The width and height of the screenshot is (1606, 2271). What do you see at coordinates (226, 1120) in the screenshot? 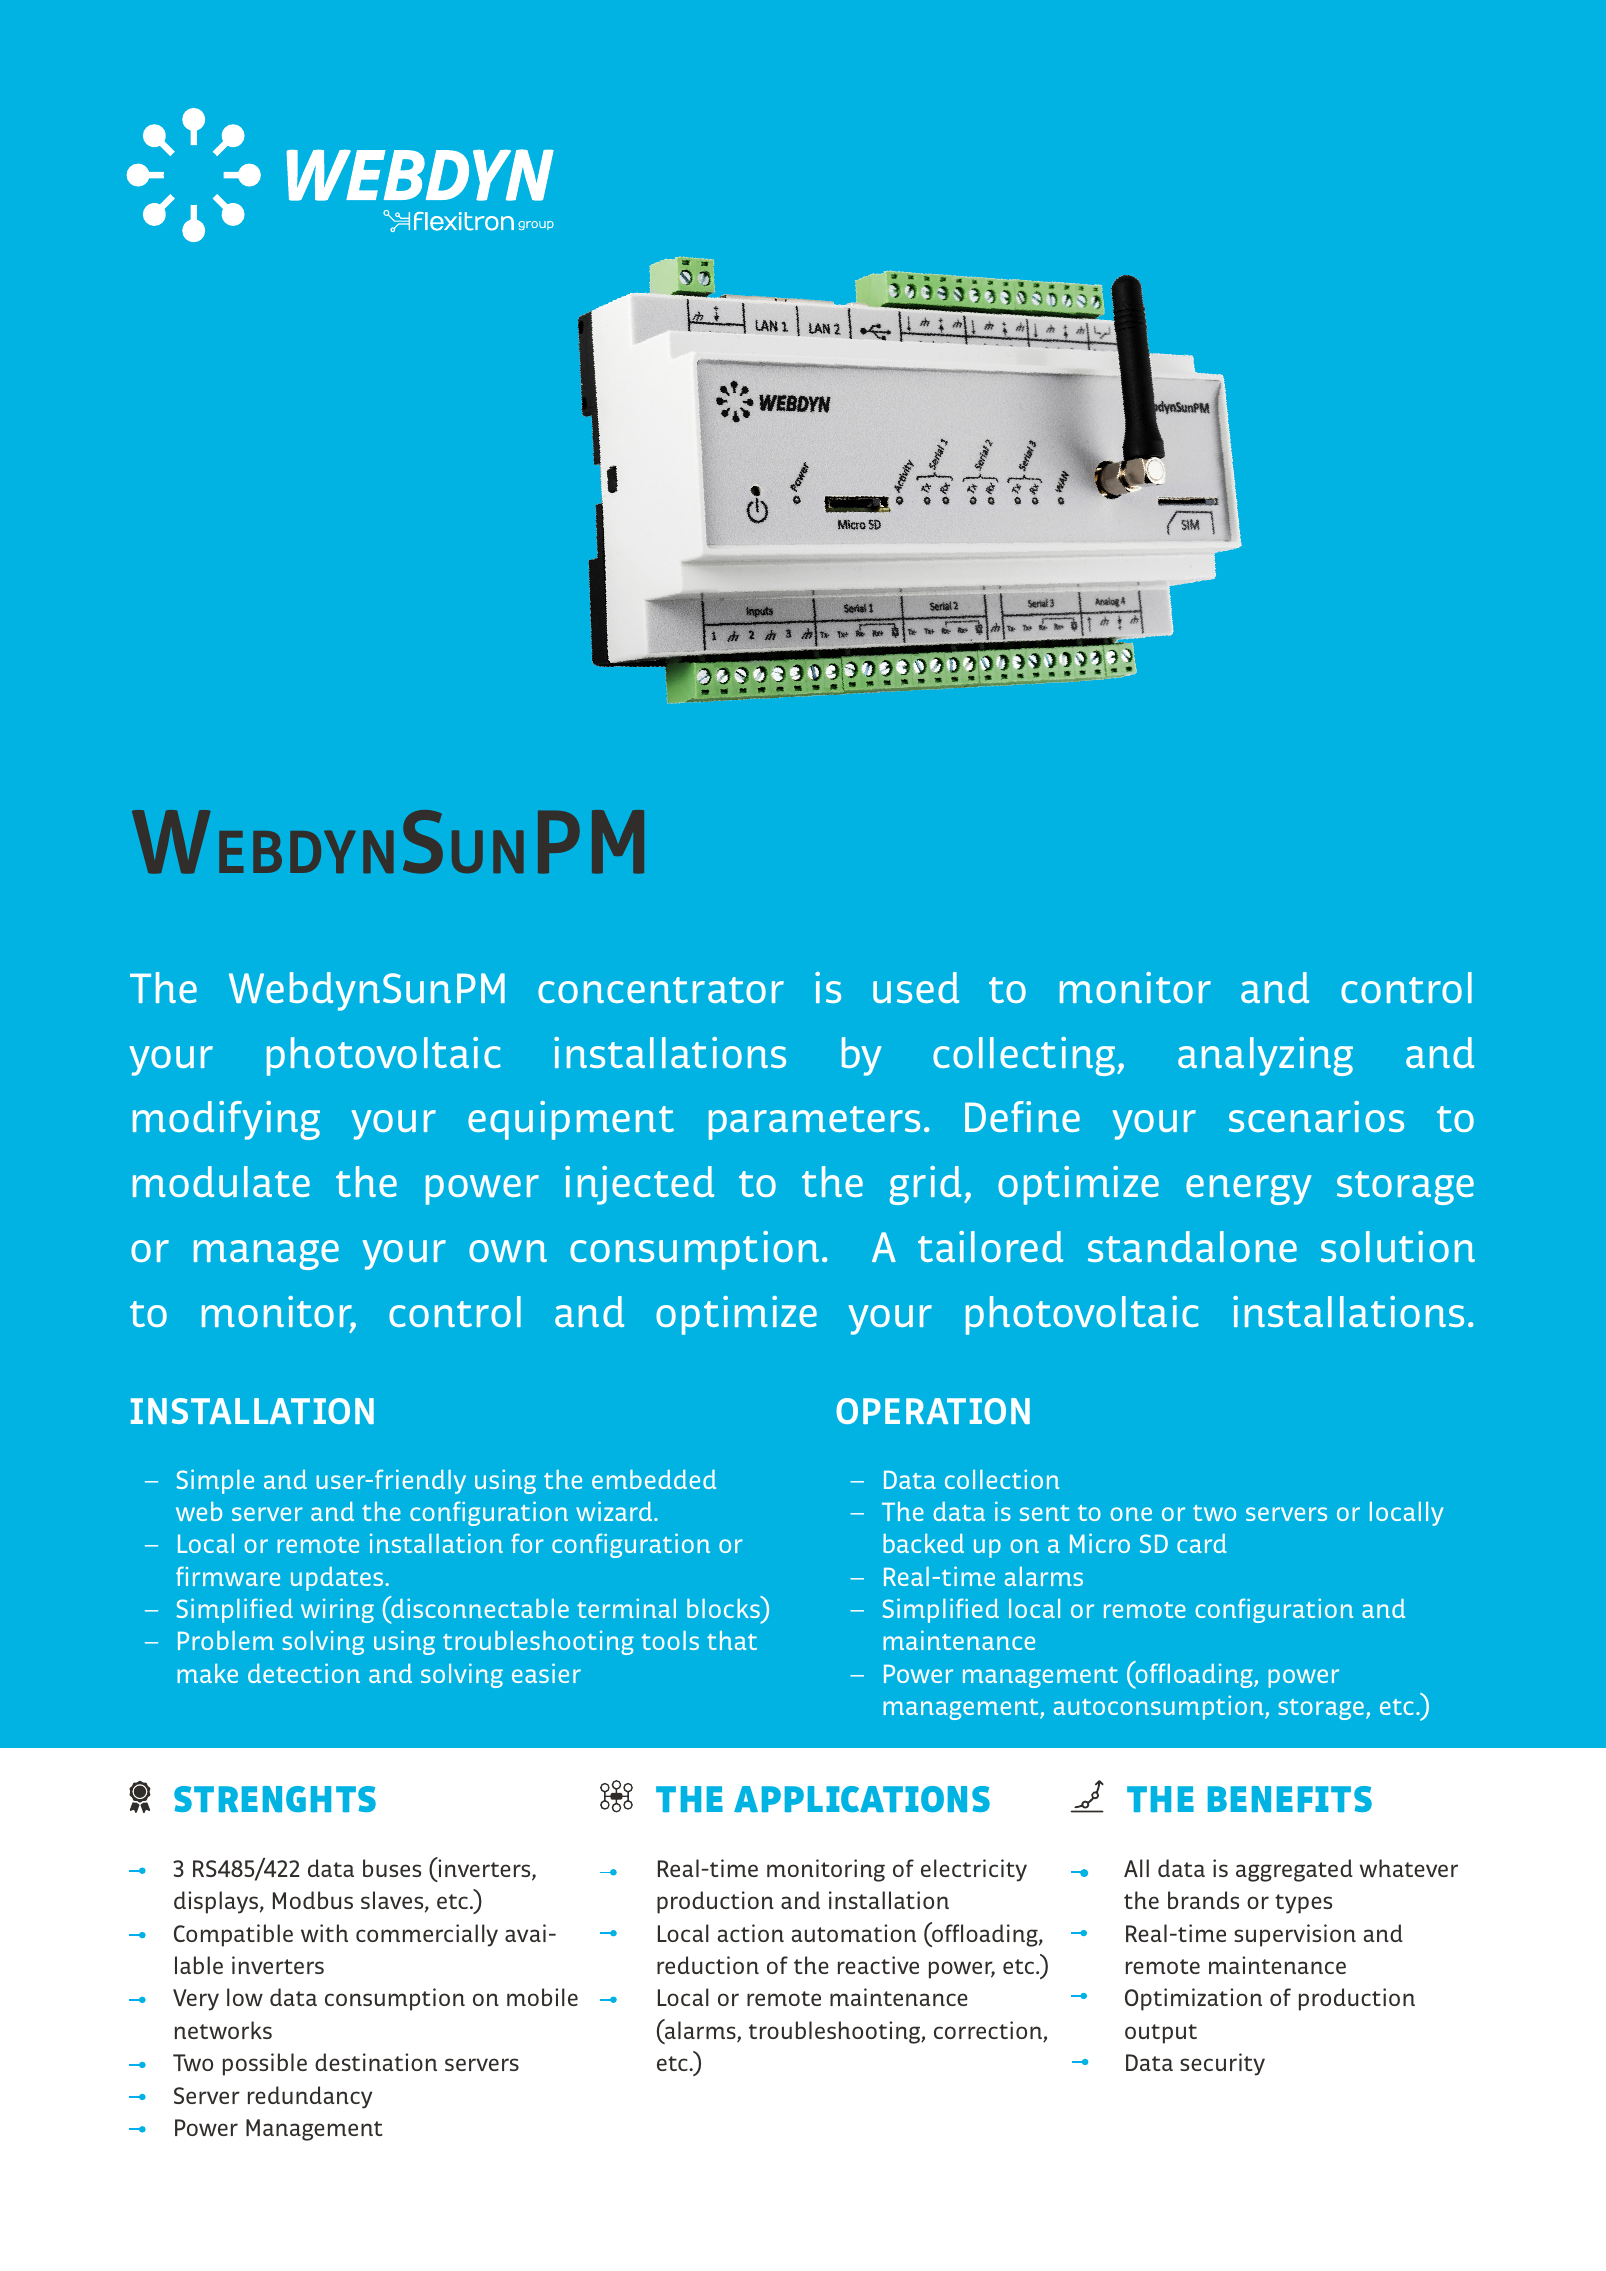
I see `modifying` at bounding box center [226, 1120].
